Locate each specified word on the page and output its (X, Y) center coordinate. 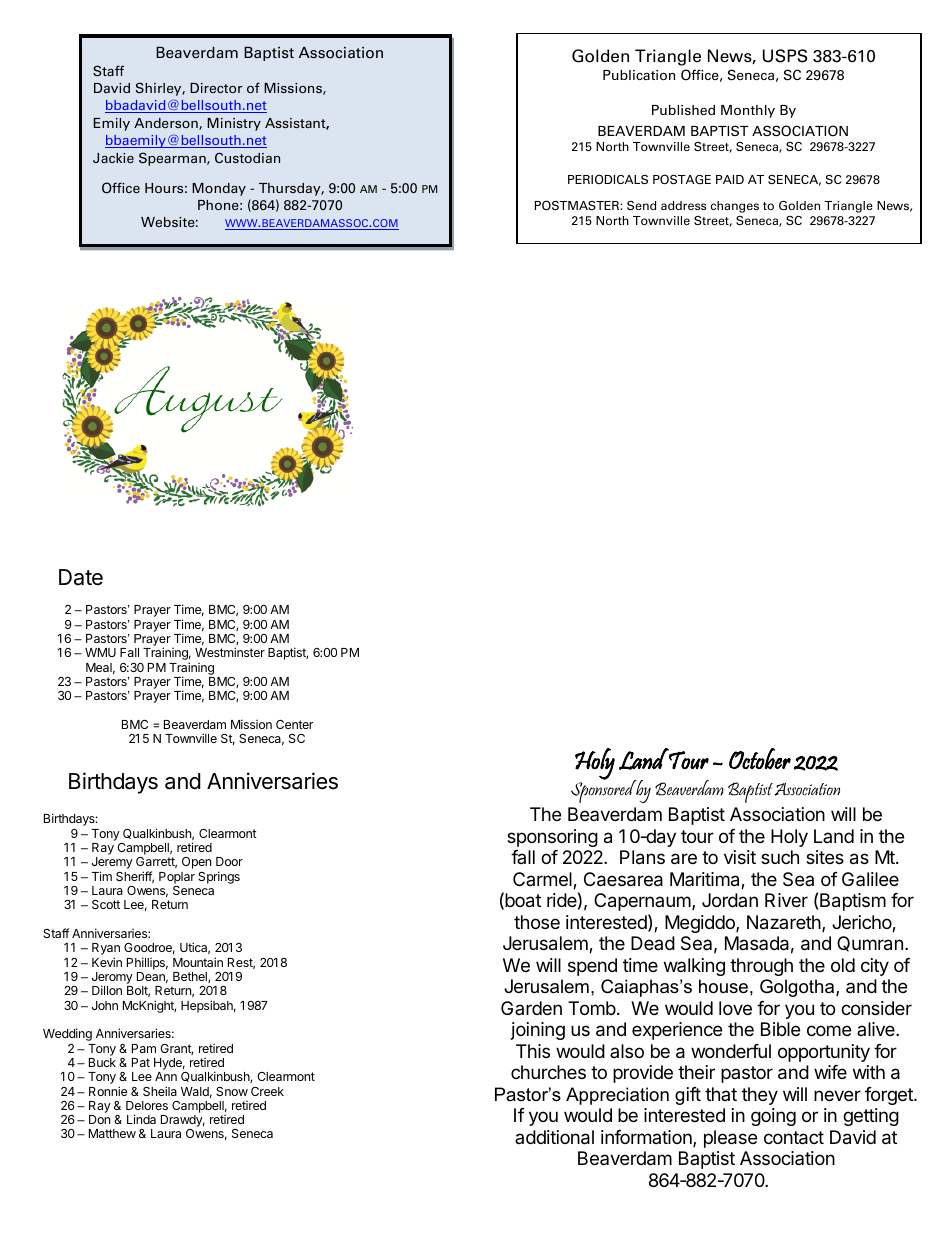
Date (81, 577)
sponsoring (552, 838)
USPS (785, 56)
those (537, 922)
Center (294, 724)
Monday (219, 189)
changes (735, 207)
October (760, 759)
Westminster (230, 652)
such (780, 857)
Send (641, 205)
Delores (147, 1105)
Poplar (177, 878)
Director (216, 88)
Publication (639, 75)
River (786, 900)
